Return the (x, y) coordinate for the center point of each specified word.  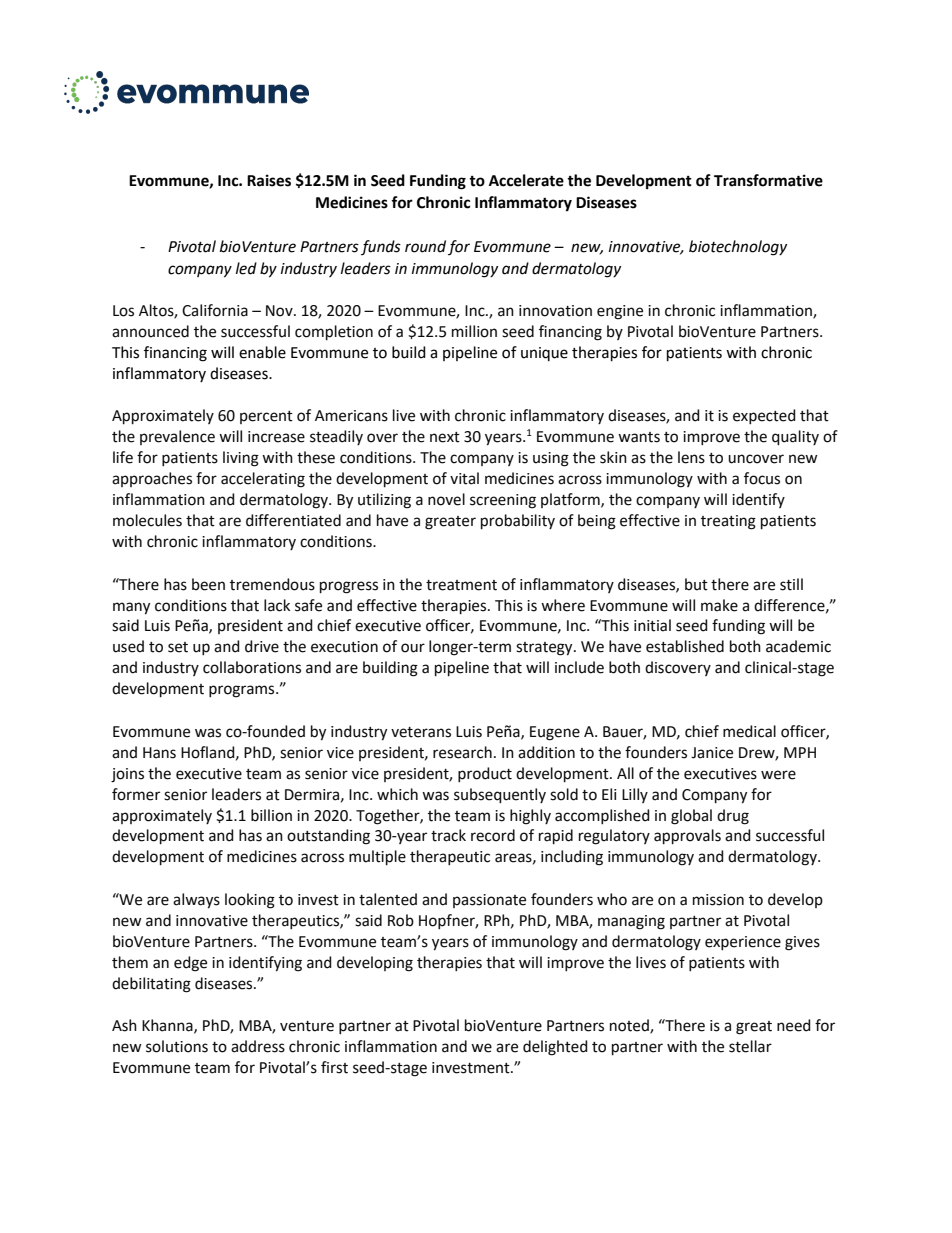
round (425, 246)
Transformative (768, 180)
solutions (177, 1046)
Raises (269, 180)
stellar (750, 1046)
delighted (555, 1048)
